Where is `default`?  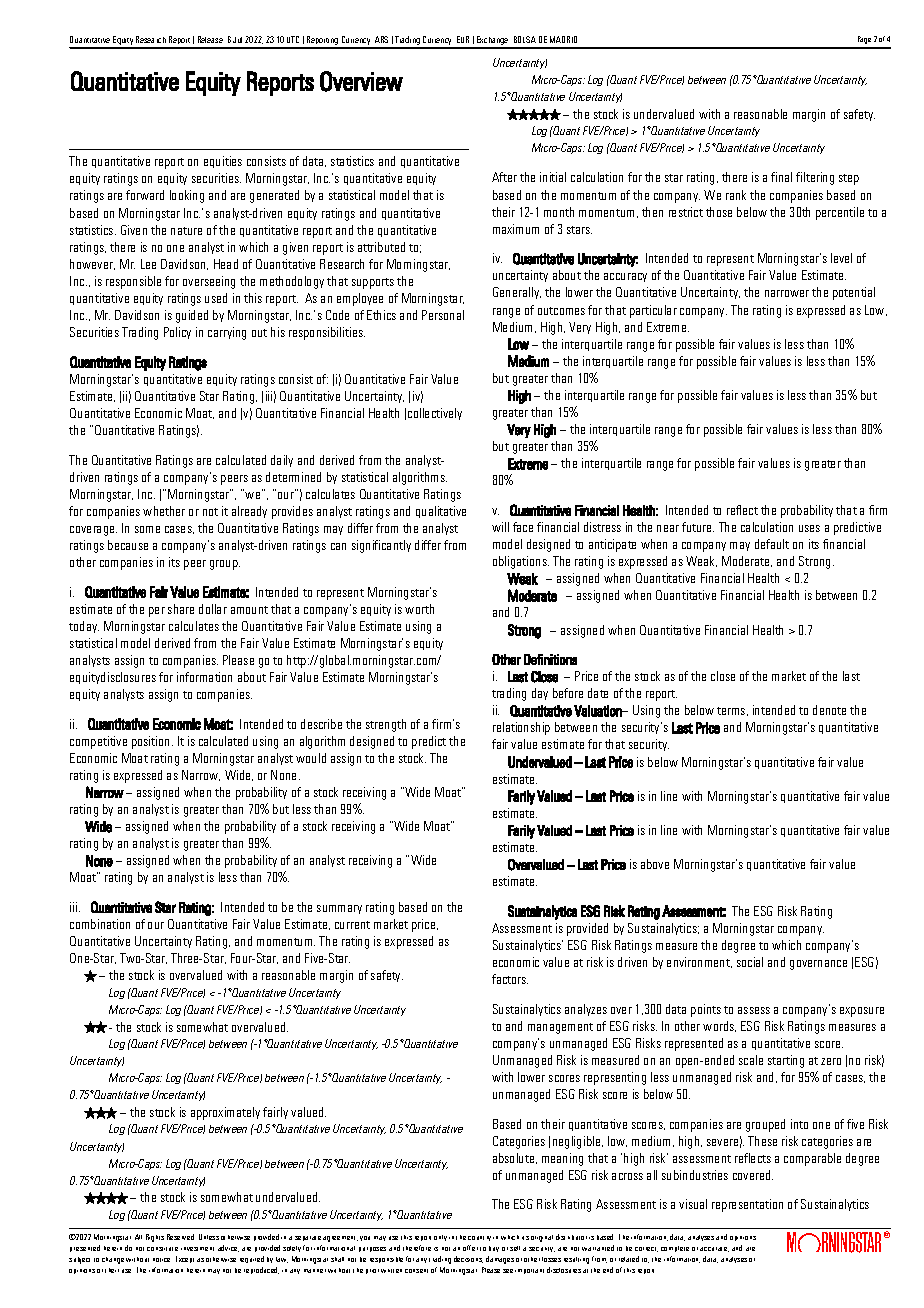 default is located at coordinates (772, 544).
